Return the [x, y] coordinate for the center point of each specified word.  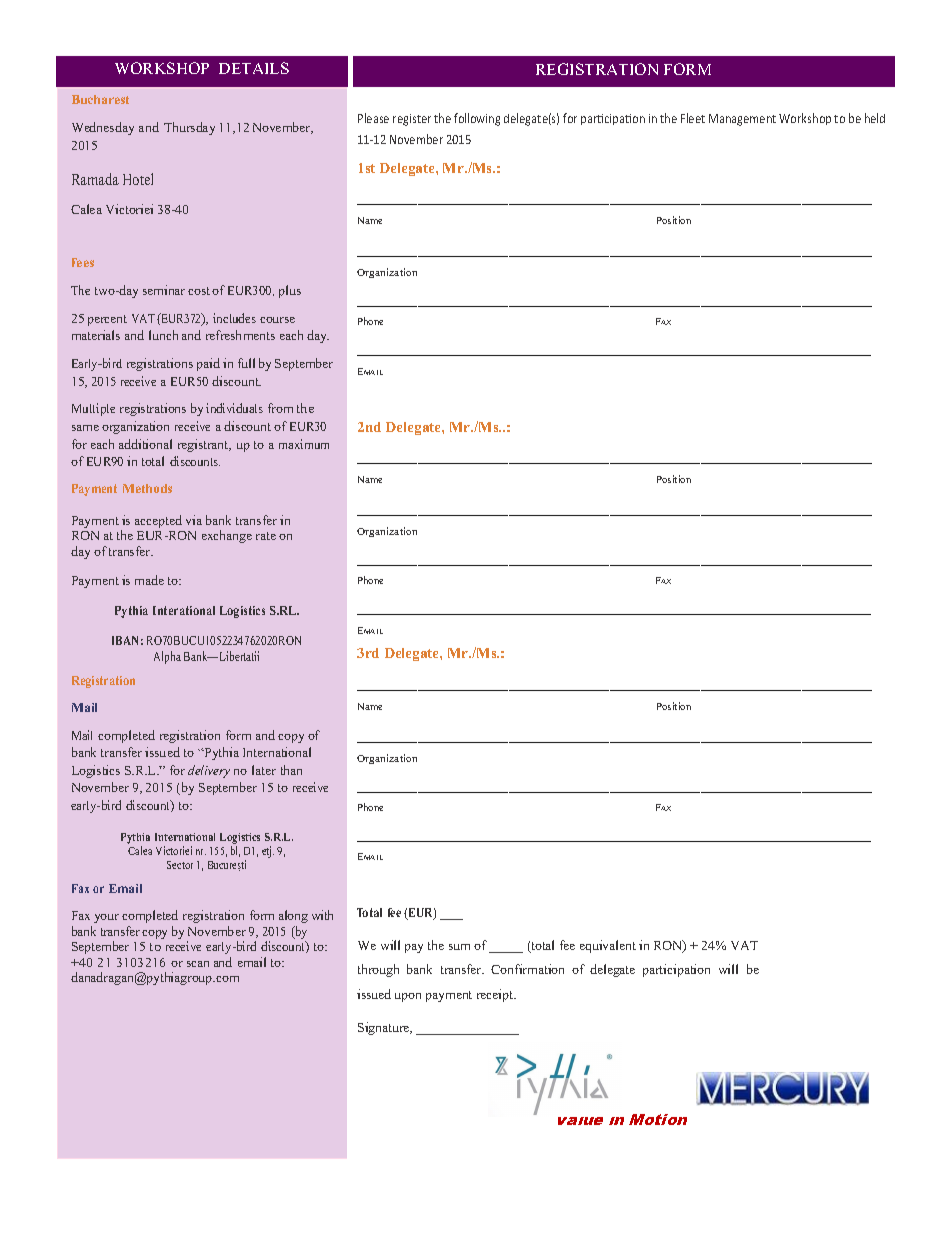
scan [198, 964]
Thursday [189, 128]
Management [742, 120]
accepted [158, 521]
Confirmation [527, 969]
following [477, 119]
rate [266, 536]
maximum [304, 444]
